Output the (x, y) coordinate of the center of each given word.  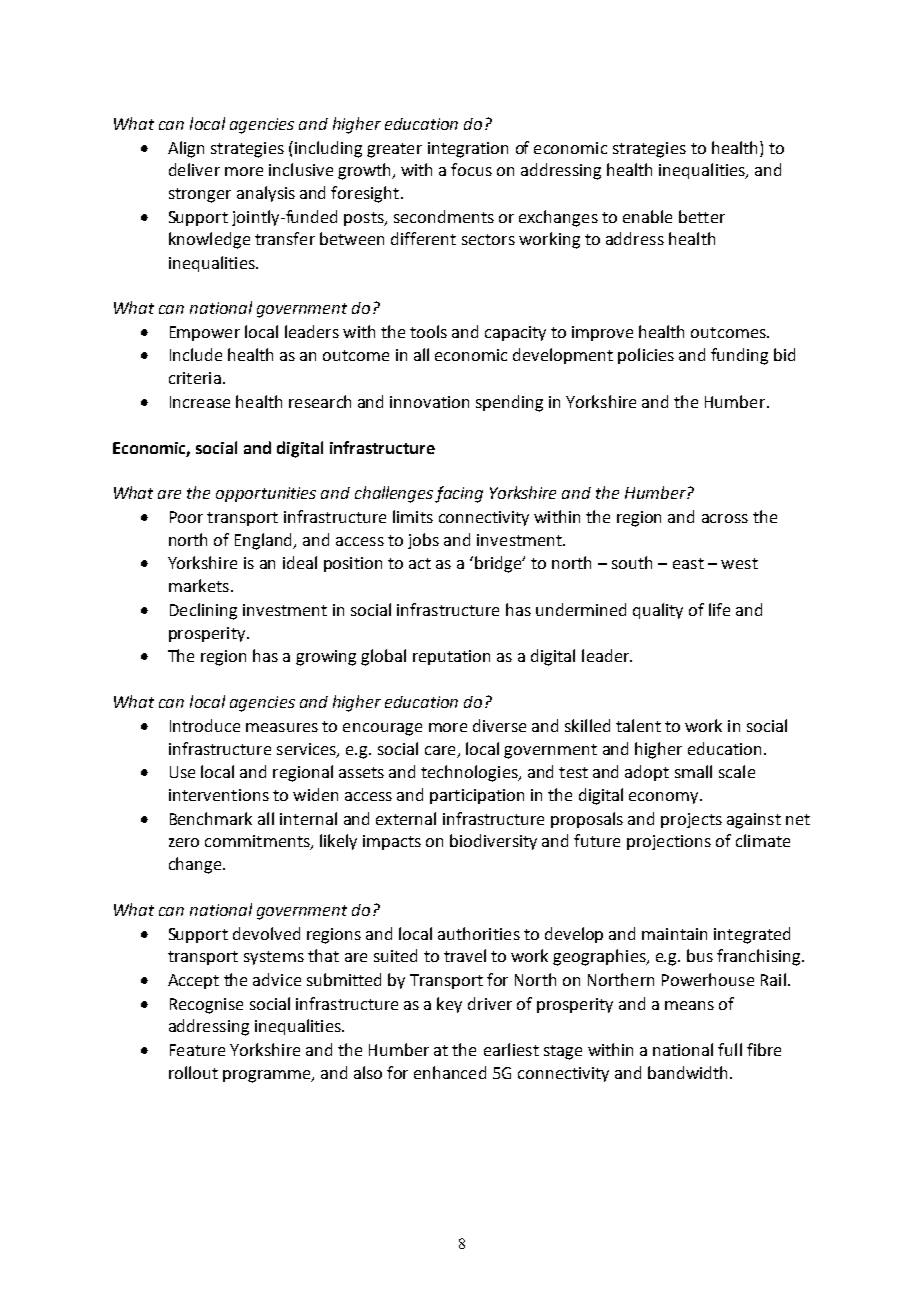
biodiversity (493, 842)
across (725, 518)
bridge (499, 564)
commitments (258, 842)
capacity (515, 333)
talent (638, 725)
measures (282, 727)
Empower (205, 333)
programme (268, 1076)
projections (669, 842)
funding (739, 356)
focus (471, 169)
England (265, 541)
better (702, 216)
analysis (266, 194)
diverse (499, 725)
